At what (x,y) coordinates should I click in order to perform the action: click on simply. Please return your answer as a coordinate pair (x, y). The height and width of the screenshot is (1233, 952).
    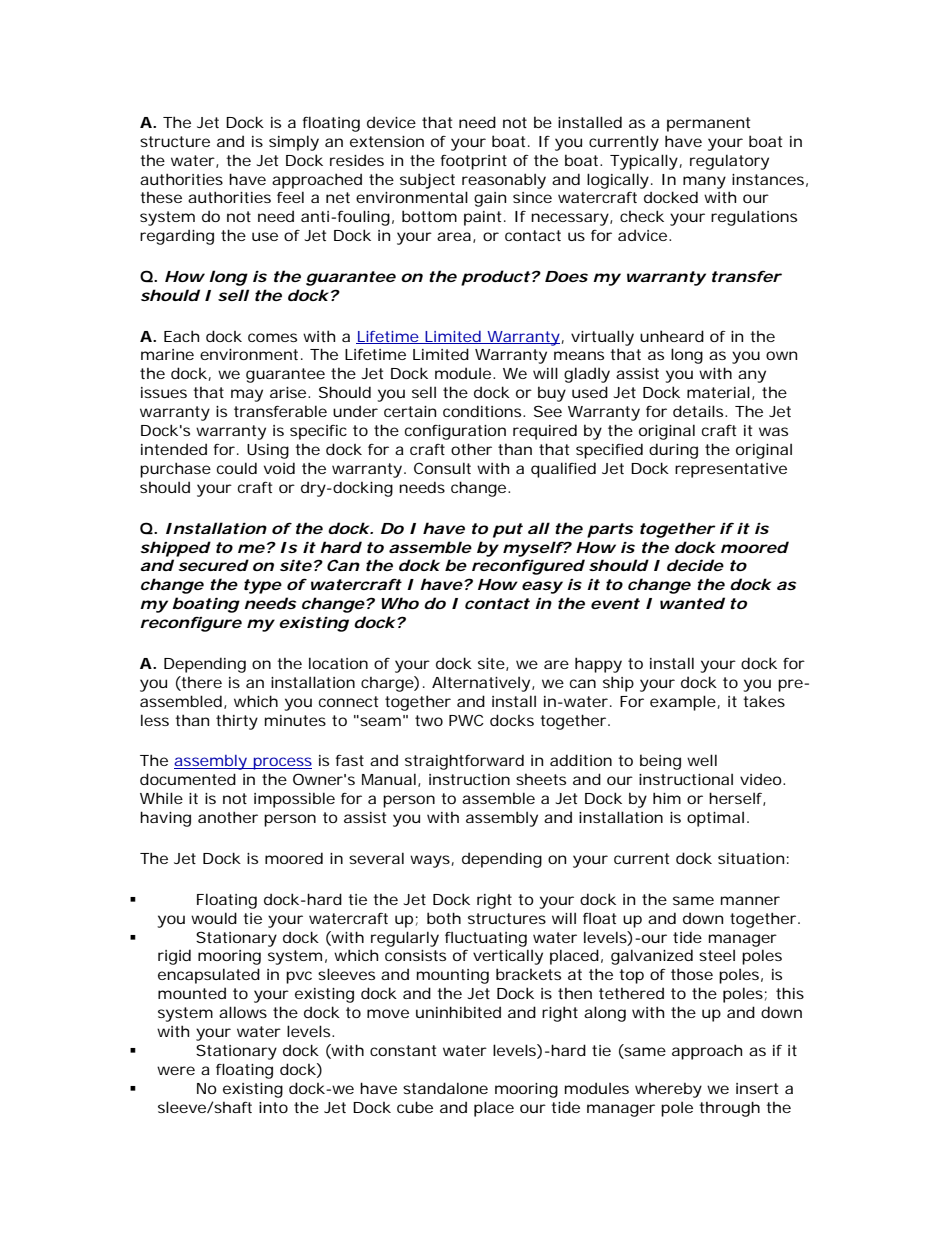
    Looking at the image, I should click on (294, 143).
